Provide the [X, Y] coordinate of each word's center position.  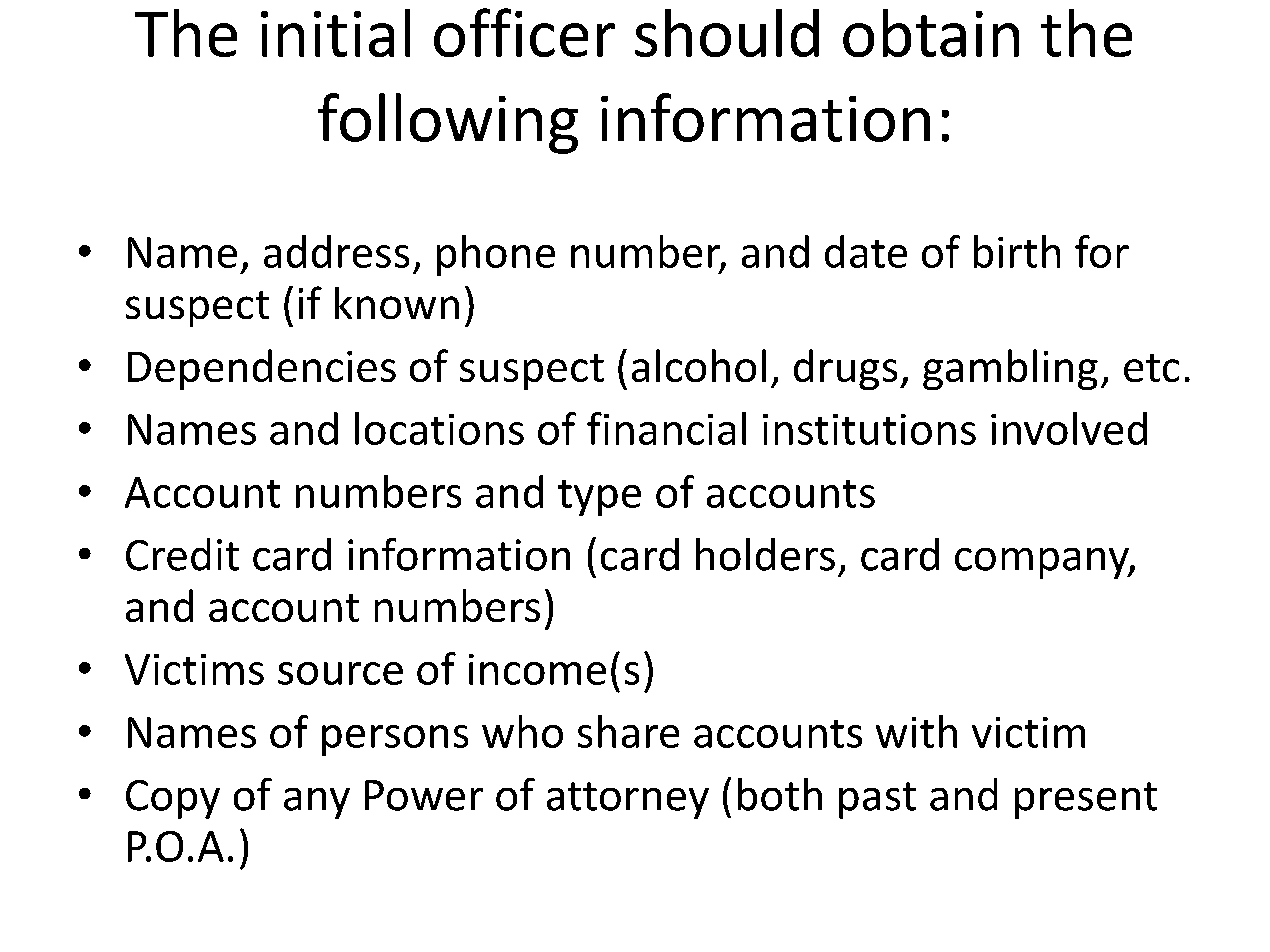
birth [1017, 251]
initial [335, 33]
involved [1069, 428]
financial [666, 428]
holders [765, 554]
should [727, 33]
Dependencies [262, 369]
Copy [173, 799]
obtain [931, 33]
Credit [182, 554]
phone [496, 255]
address [336, 251]
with [916, 731]
